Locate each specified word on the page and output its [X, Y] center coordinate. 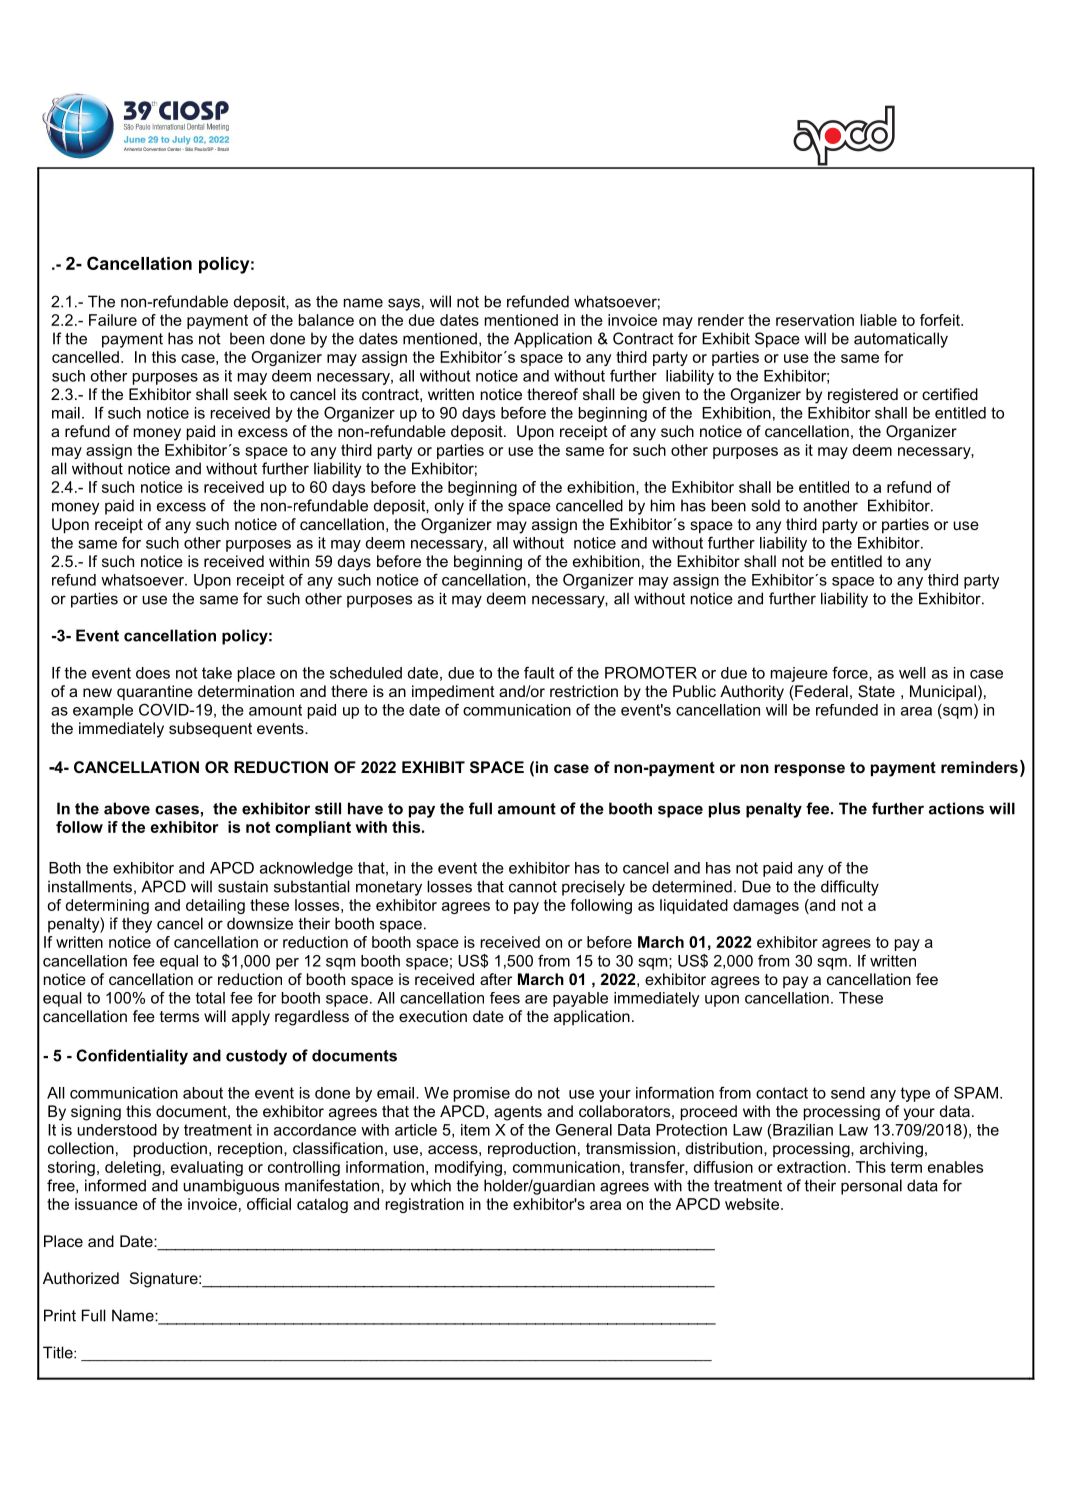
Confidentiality [132, 1057]
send [848, 1093]
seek [250, 394]
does [153, 673]
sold [765, 505]
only [449, 507]
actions [956, 808]
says [404, 304]
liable [878, 320]
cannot [533, 887]
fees [505, 998]
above [127, 808]
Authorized [81, 1278]
